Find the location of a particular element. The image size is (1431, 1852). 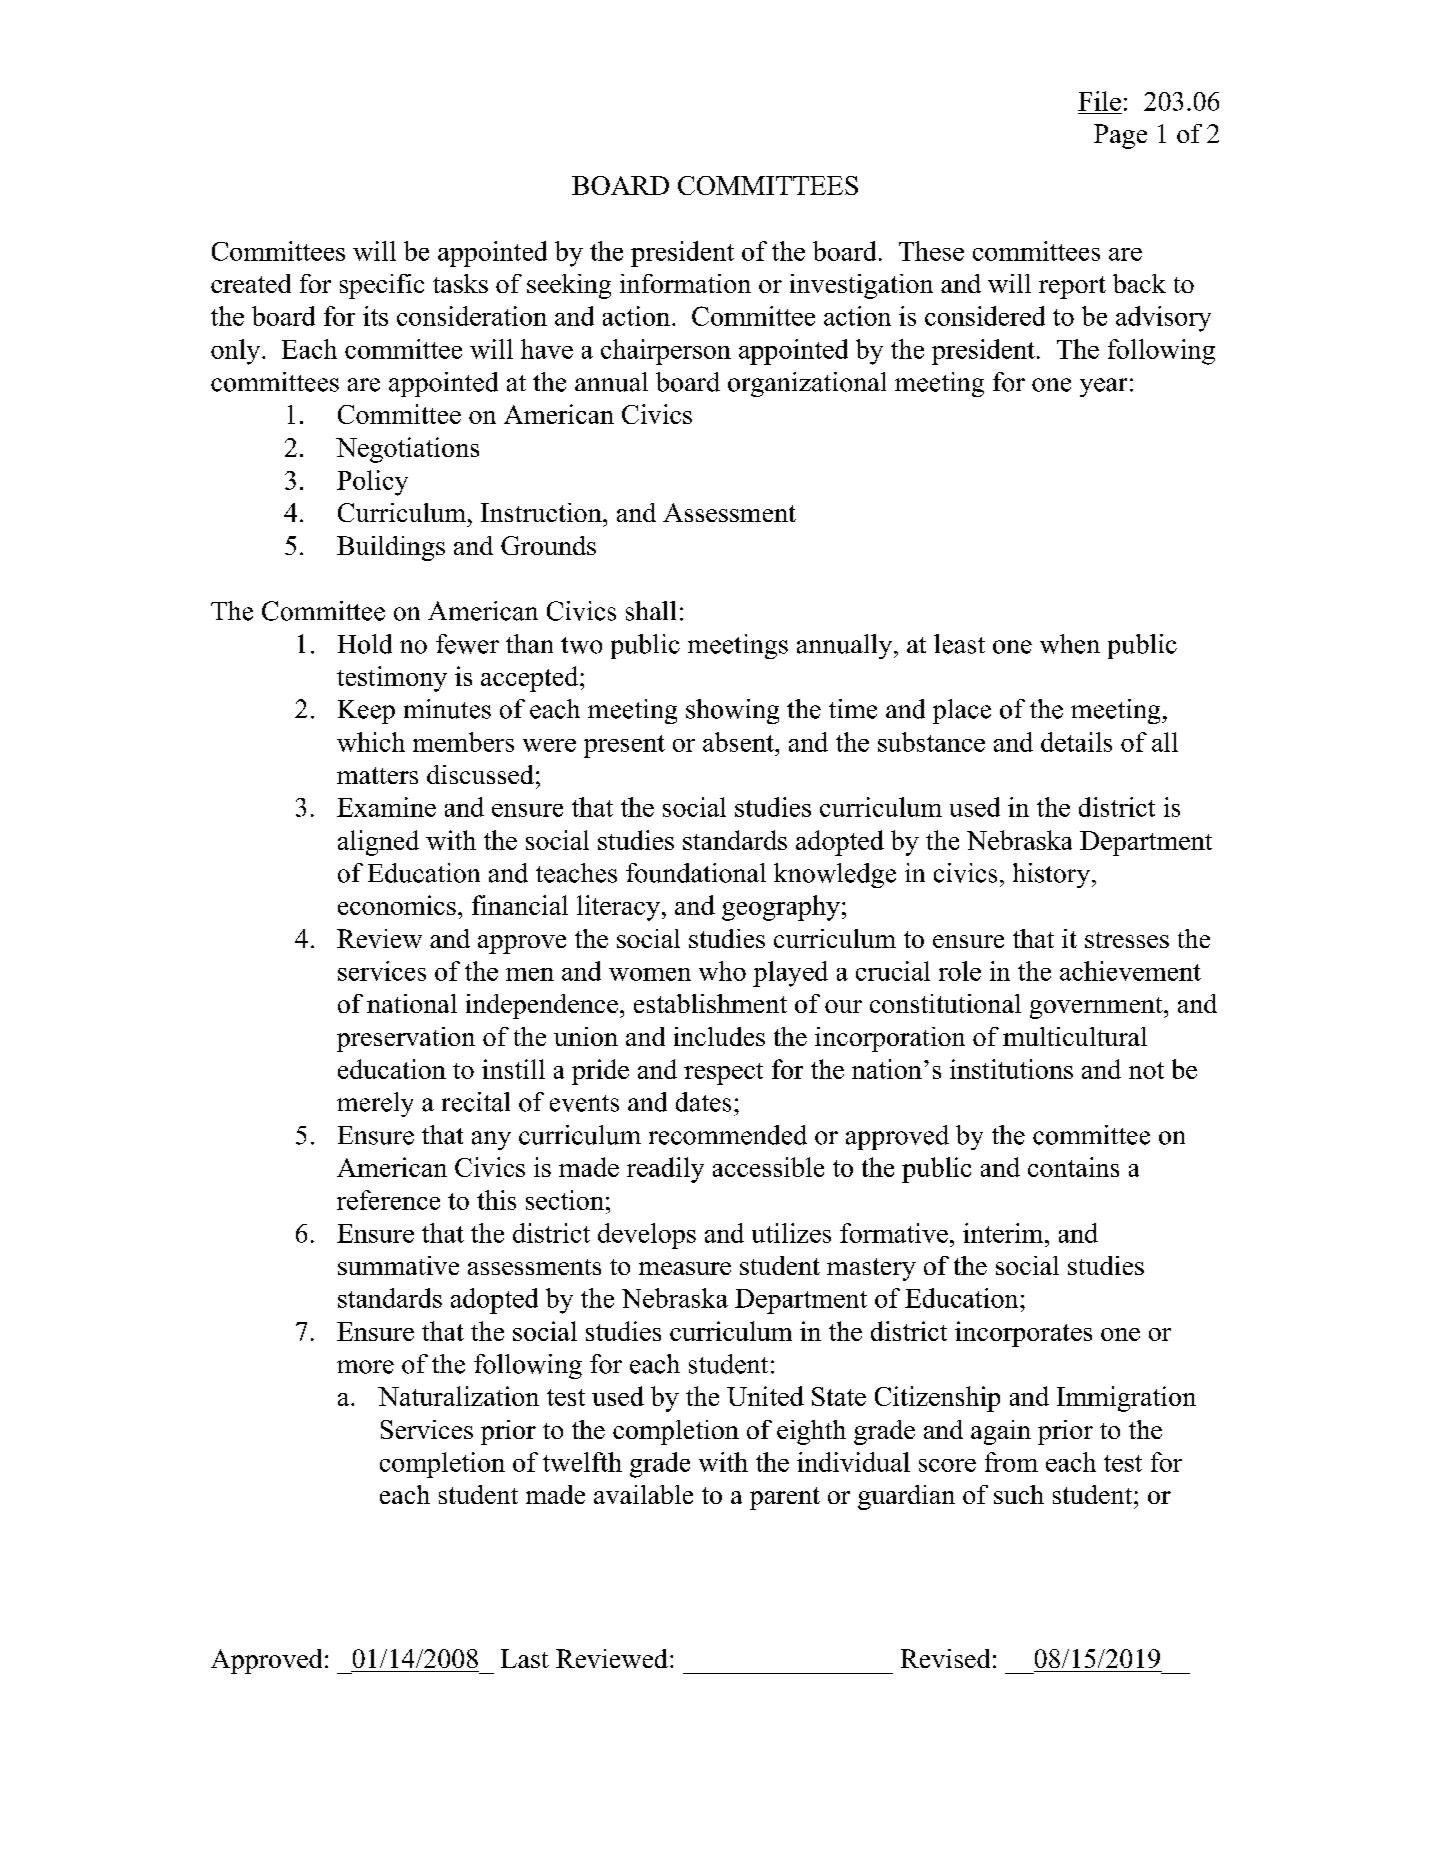

aligned is located at coordinates (378, 843).
